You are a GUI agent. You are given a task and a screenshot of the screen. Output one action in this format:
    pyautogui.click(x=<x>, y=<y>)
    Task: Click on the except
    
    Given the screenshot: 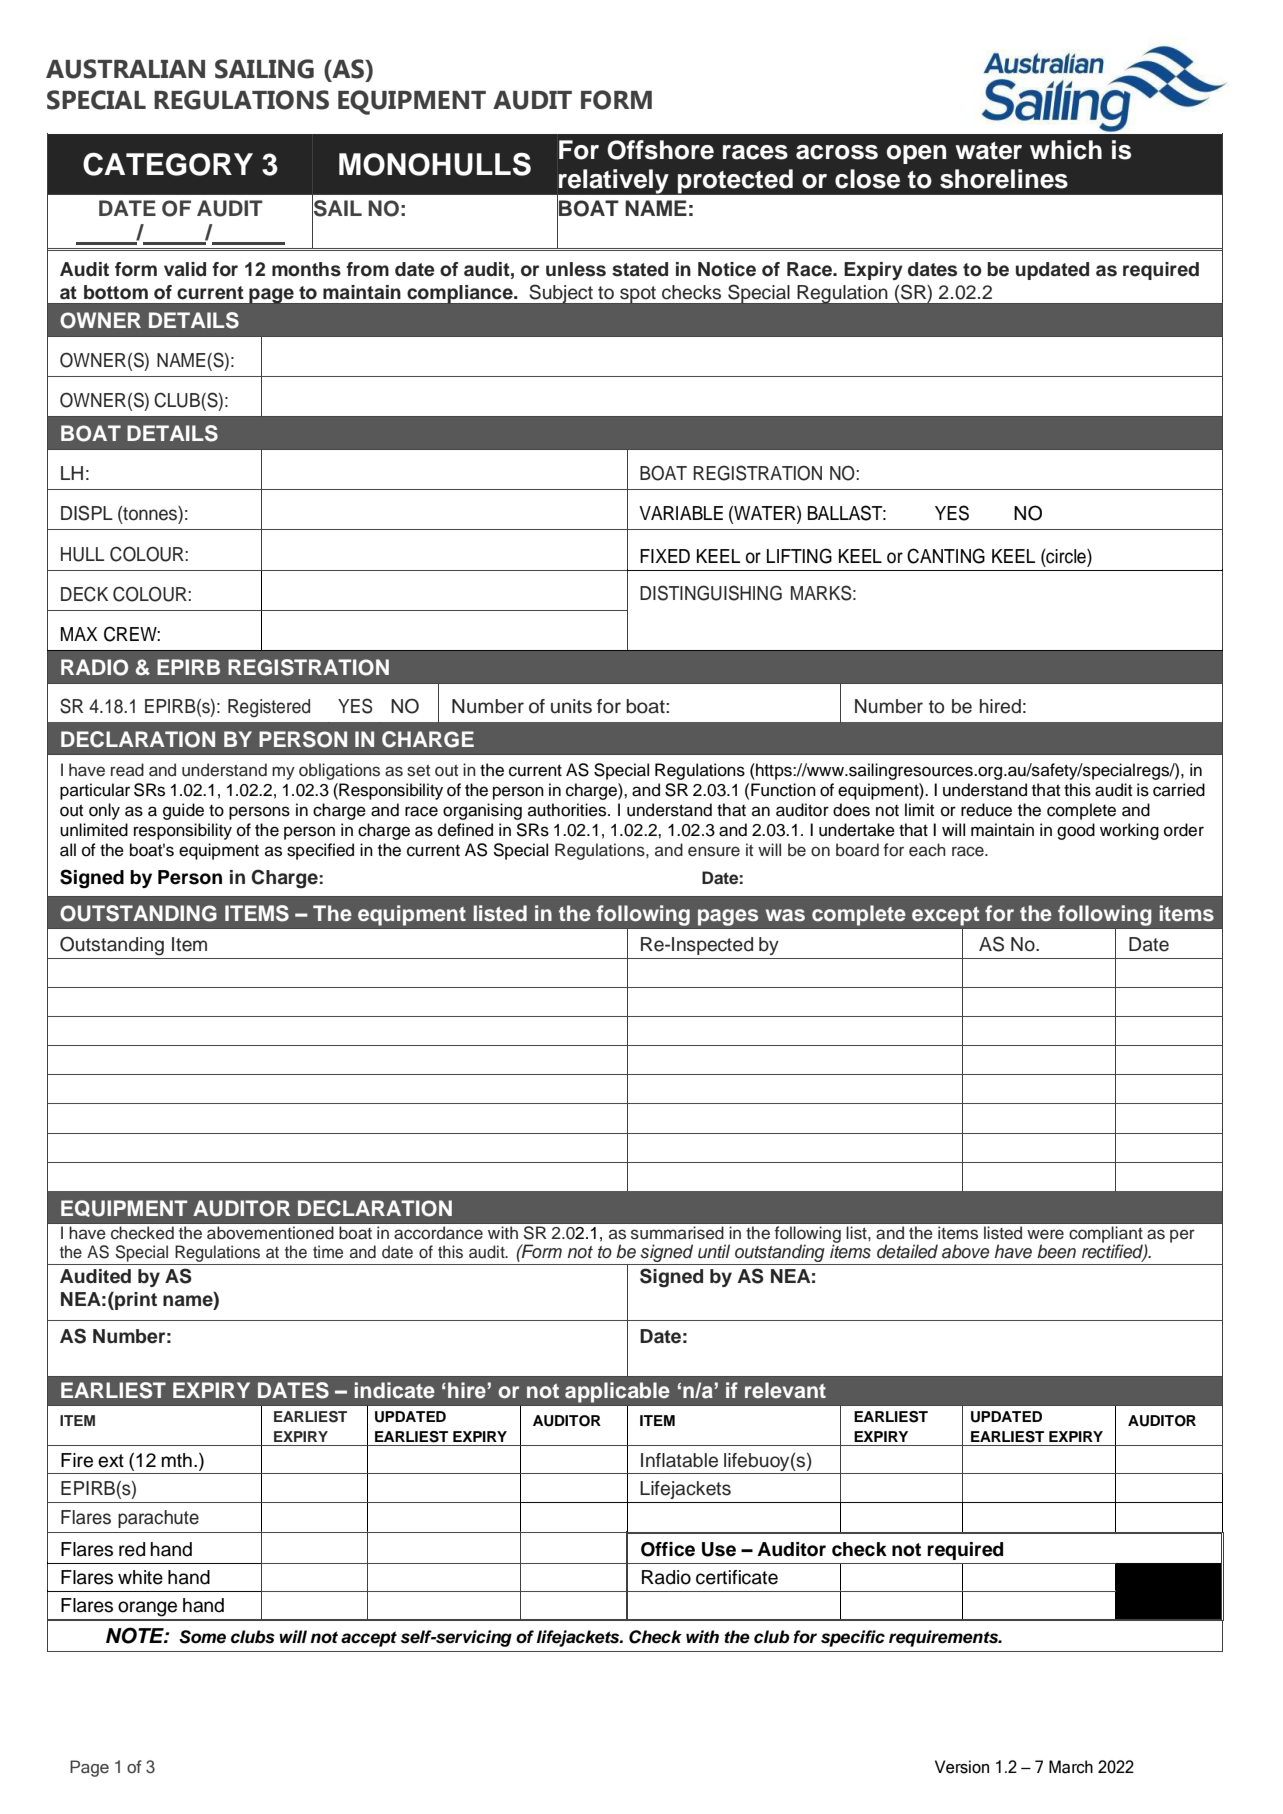 What is the action you would take?
    pyautogui.click(x=945, y=916)
